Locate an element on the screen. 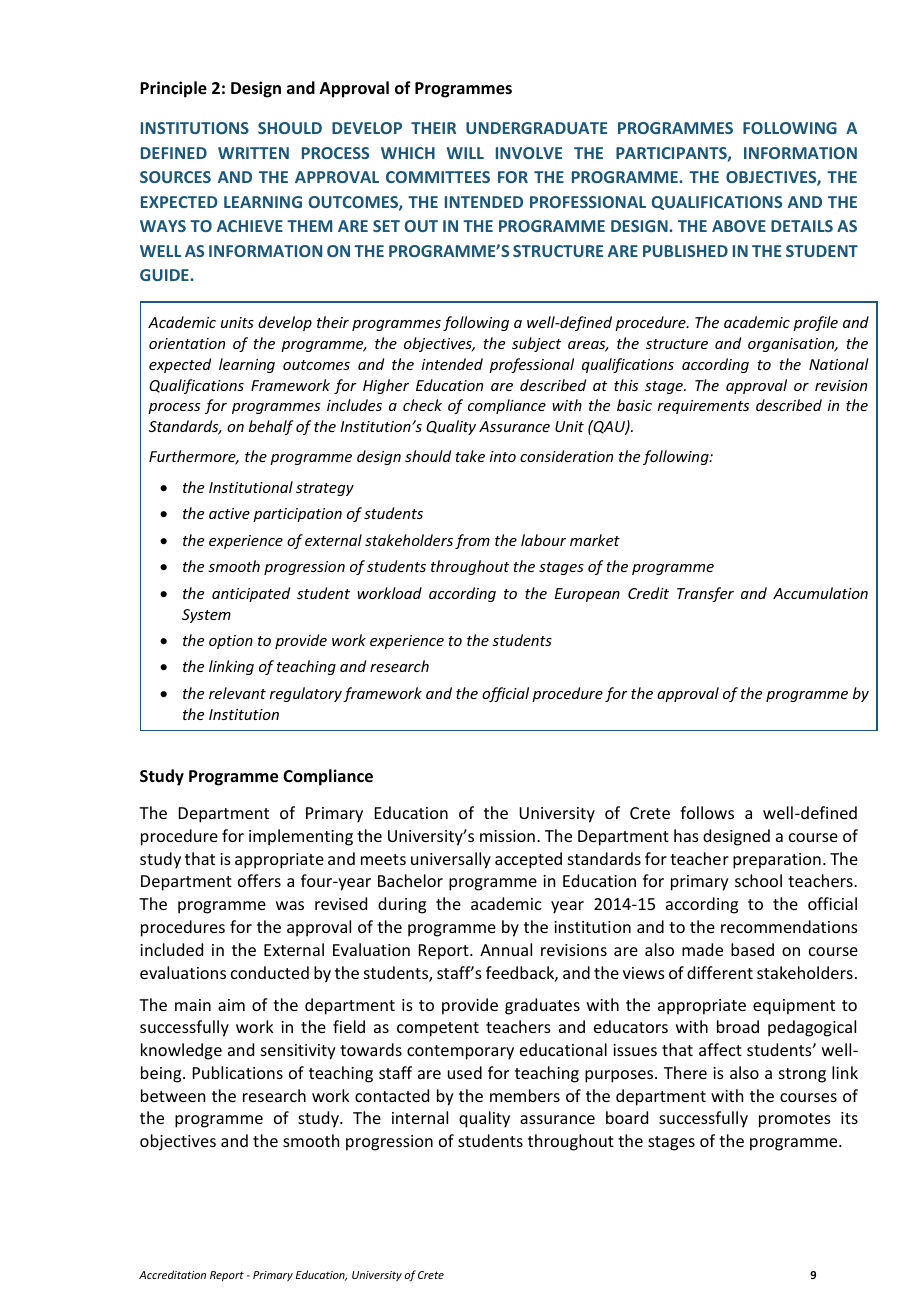  follows is located at coordinates (707, 812).
